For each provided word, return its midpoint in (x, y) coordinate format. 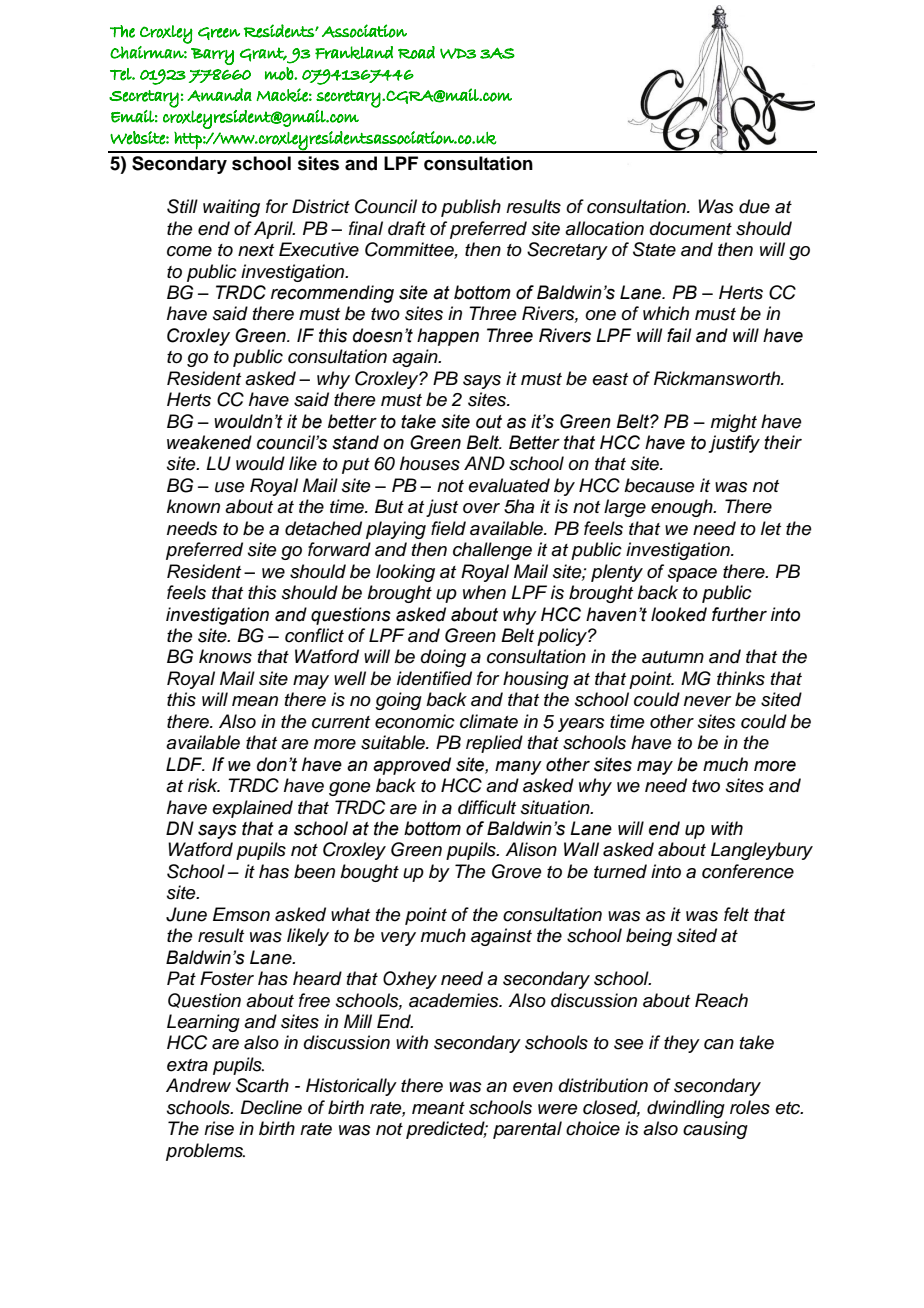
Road (416, 52)
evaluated (509, 485)
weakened (209, 442)
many (518, 768)
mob (280, 74)
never (708, 701)
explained (252, 809)
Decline (271, 1107)
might (734, 423)
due (754, 206)
